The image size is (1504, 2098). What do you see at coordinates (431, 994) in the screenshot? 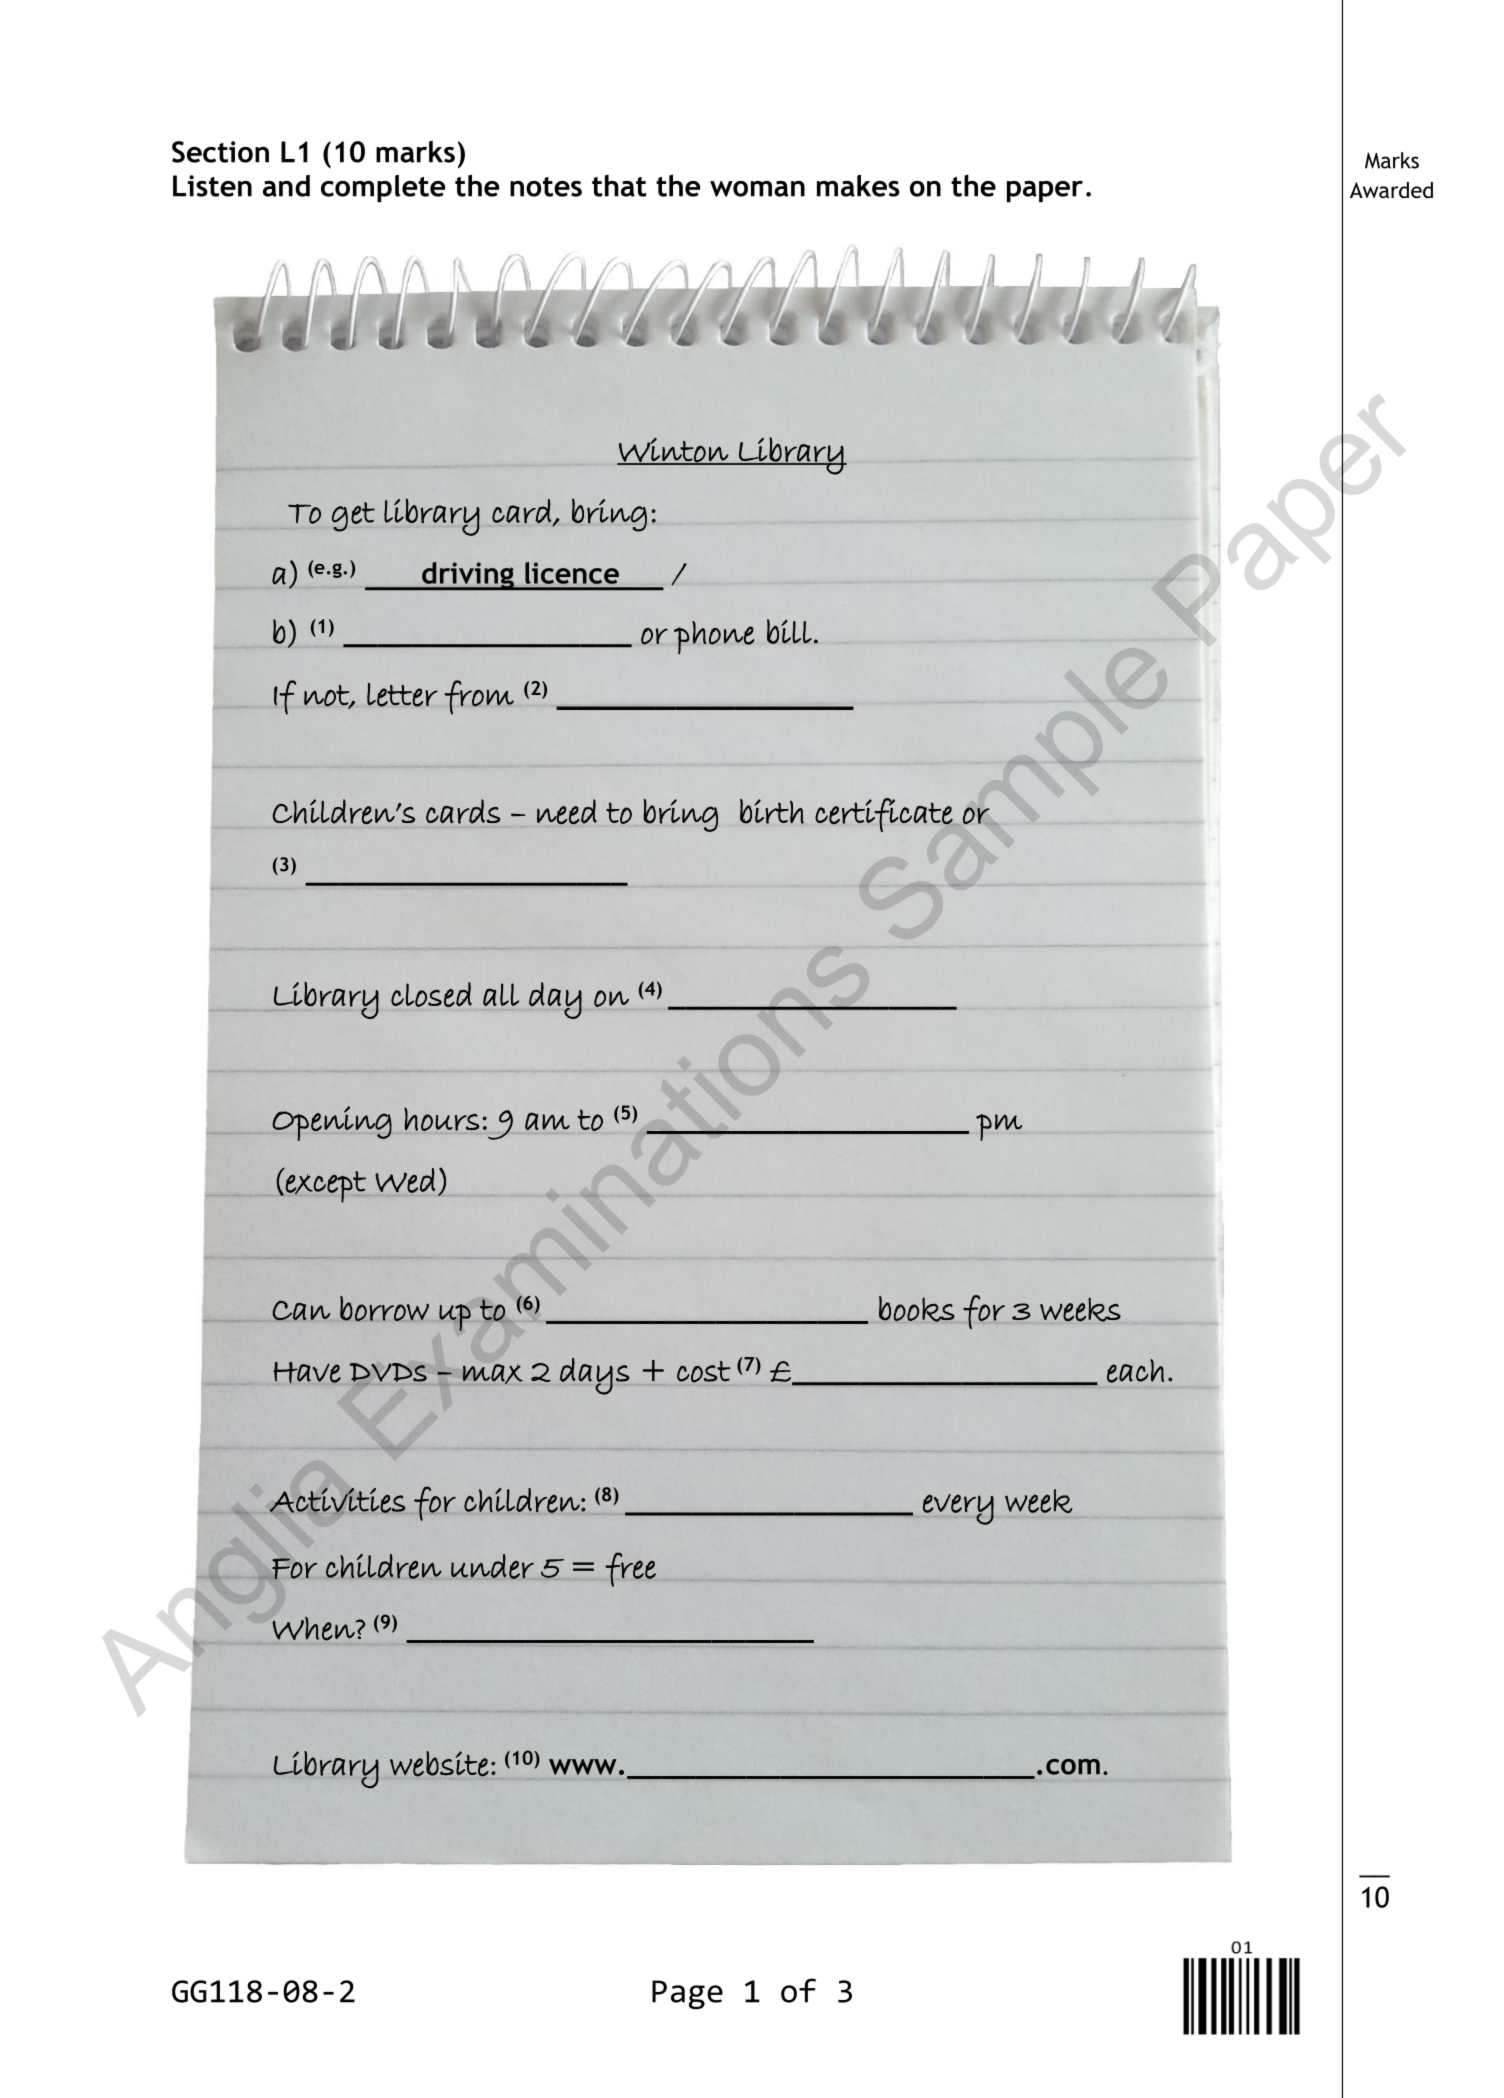
I see `closed` at bounding box center [431, 994].
